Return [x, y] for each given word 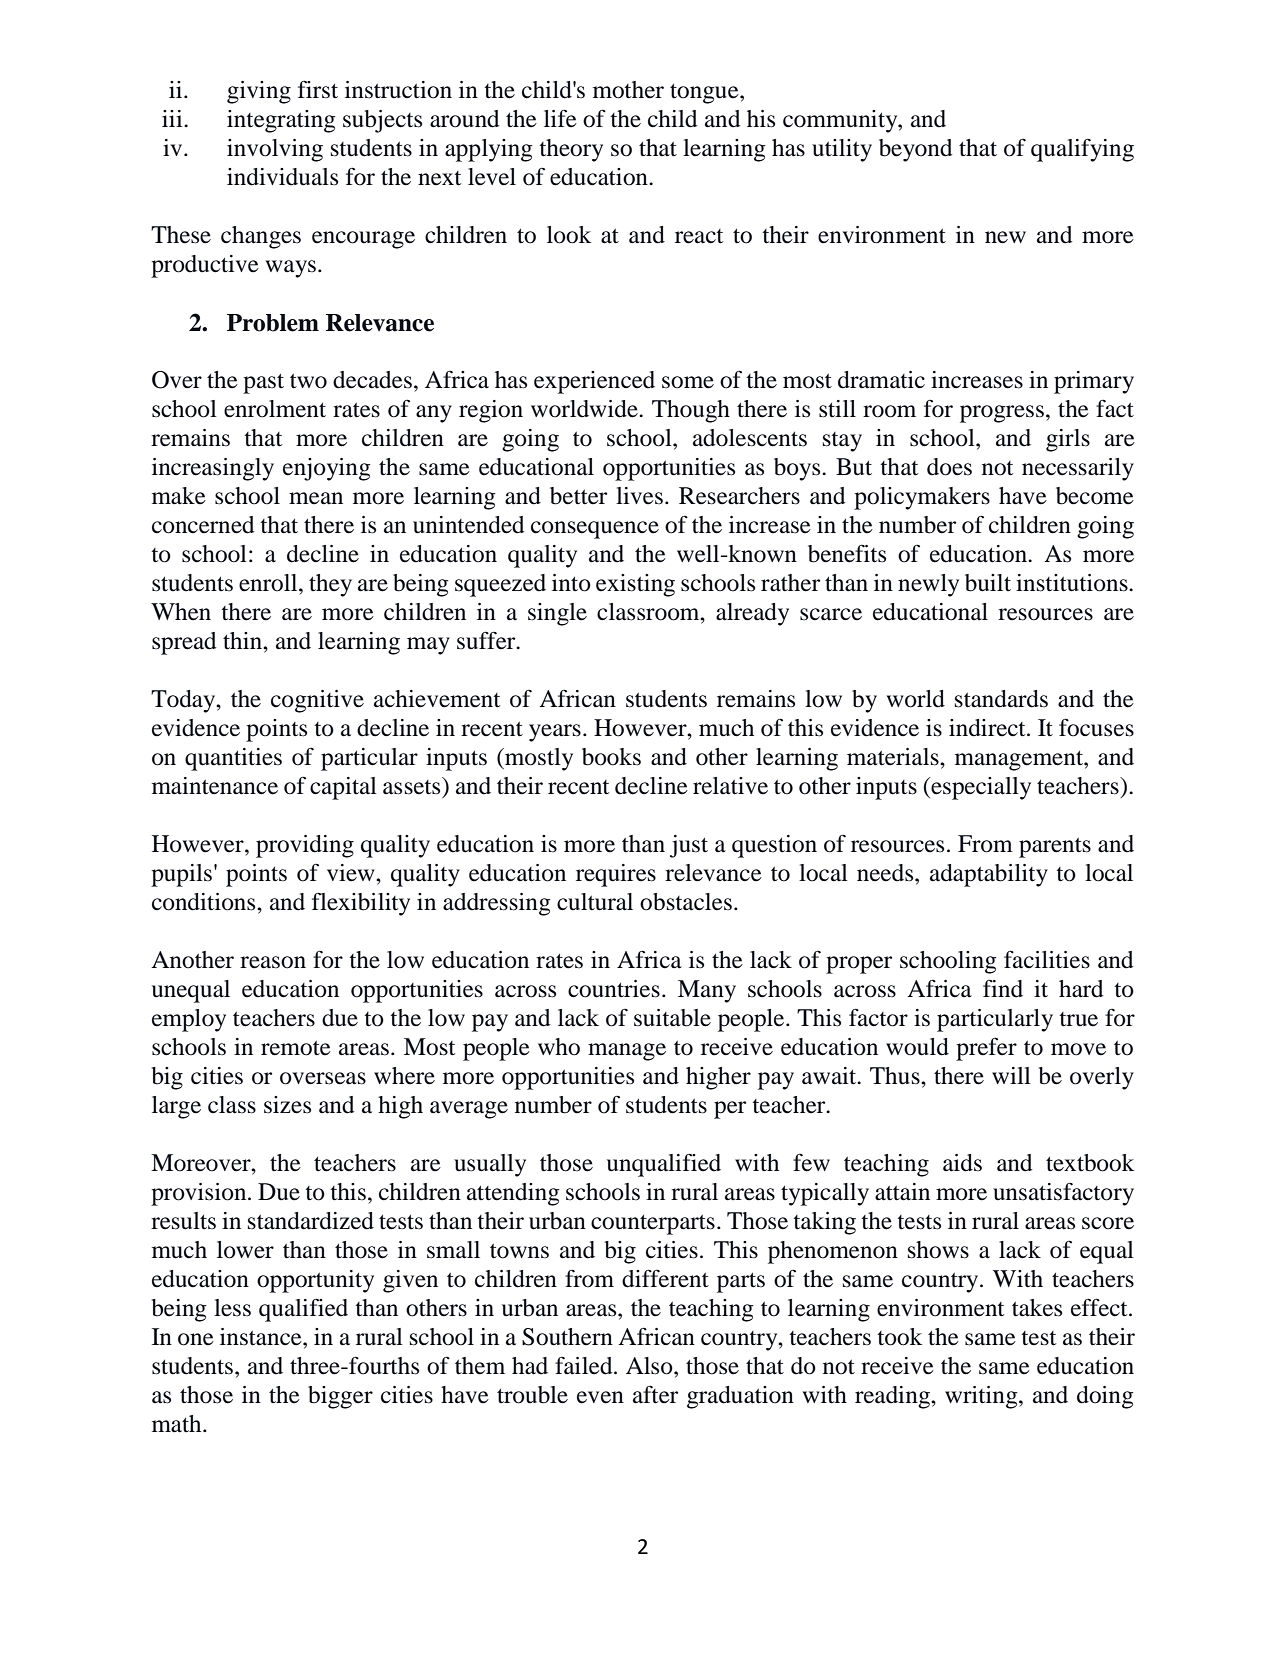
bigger [340, 1397]
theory [571, 150]
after [655, 1395]
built [988, 583]
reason [273, 962]
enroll [269, 583]
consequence [595, 530]
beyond [915, 150]
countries [614, 989]
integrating [281, 121]
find [1003, 988]
